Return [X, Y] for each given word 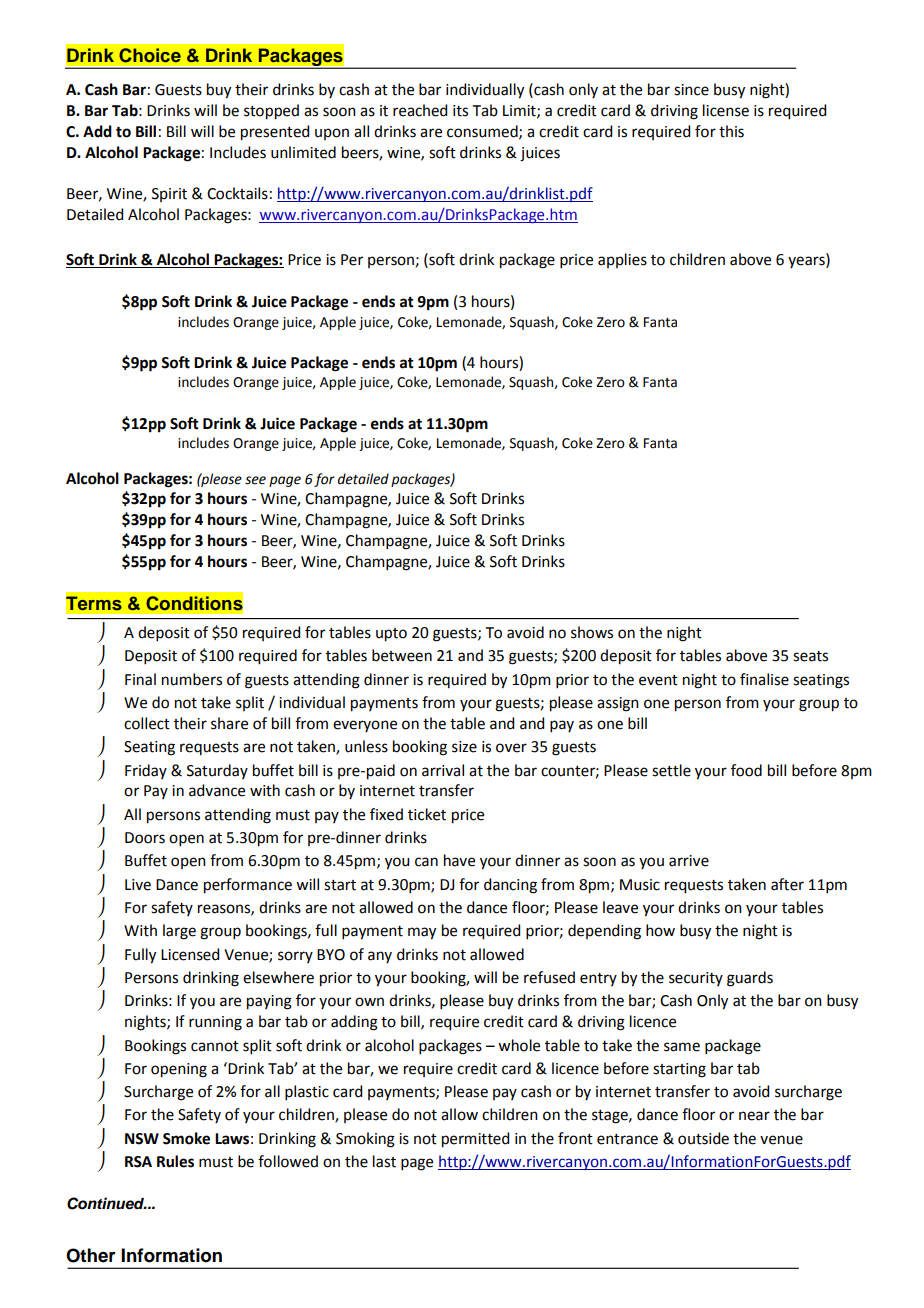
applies [622, 260]
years [807, 262]
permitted [475, 1140]
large [179, 932]
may [422, 933]
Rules [175, 1161]
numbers [192, 679]
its [460, 111]
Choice [150, 55]
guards [750, 979]
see [255, 480]
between [402, 655]
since [691, 90]
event [658, 680]
